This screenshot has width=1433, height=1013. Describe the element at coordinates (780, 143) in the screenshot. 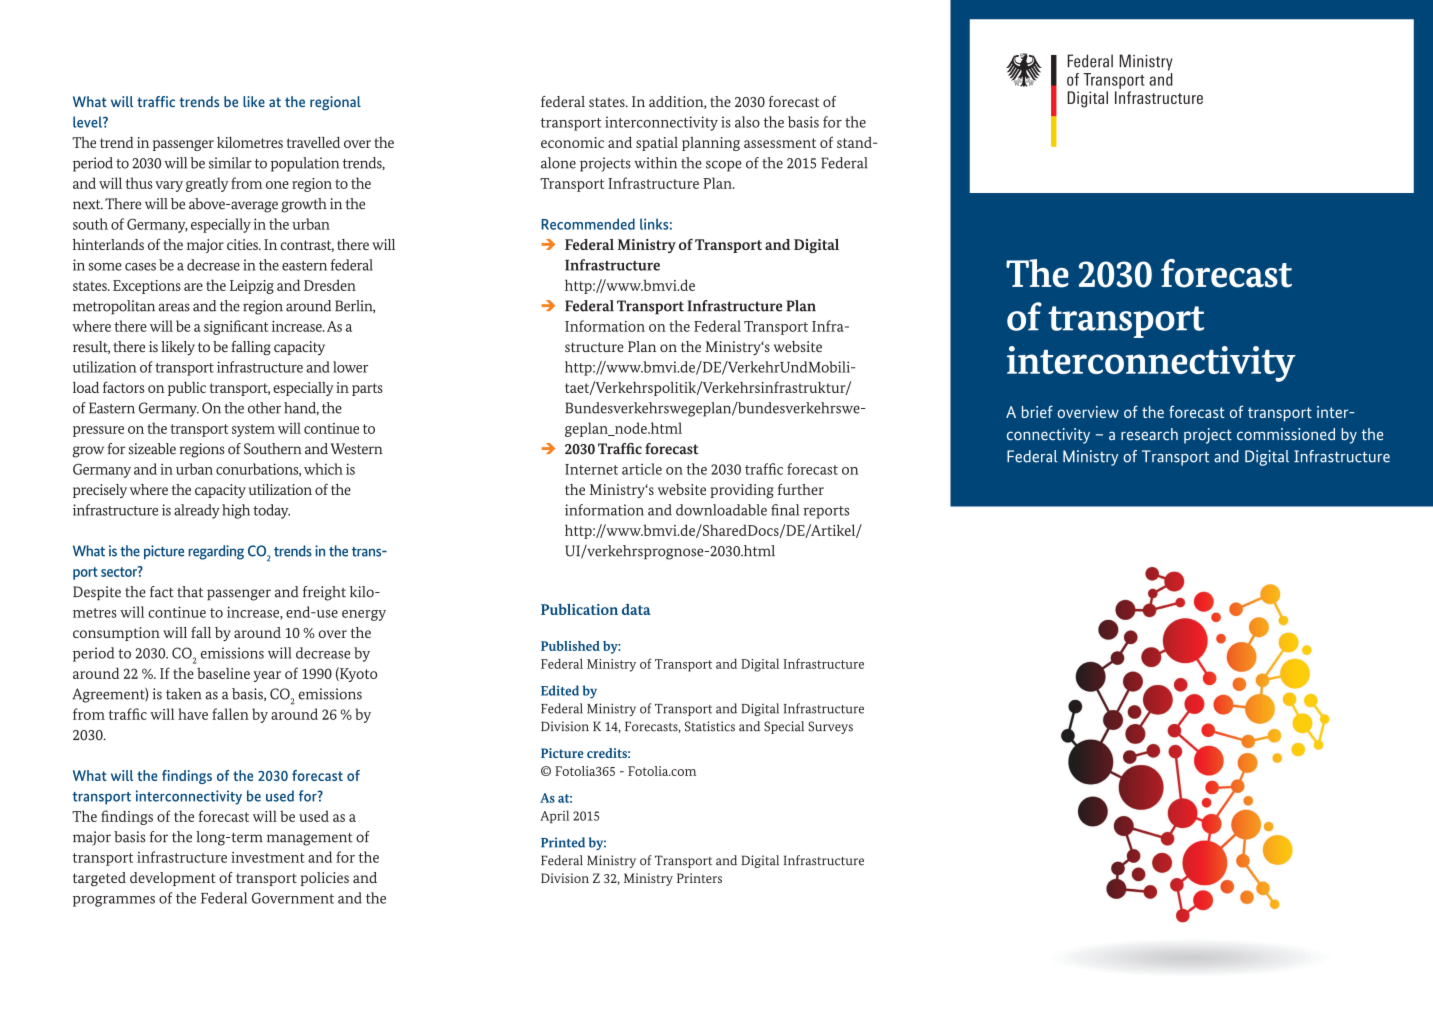

I see `assessment` at that location.
